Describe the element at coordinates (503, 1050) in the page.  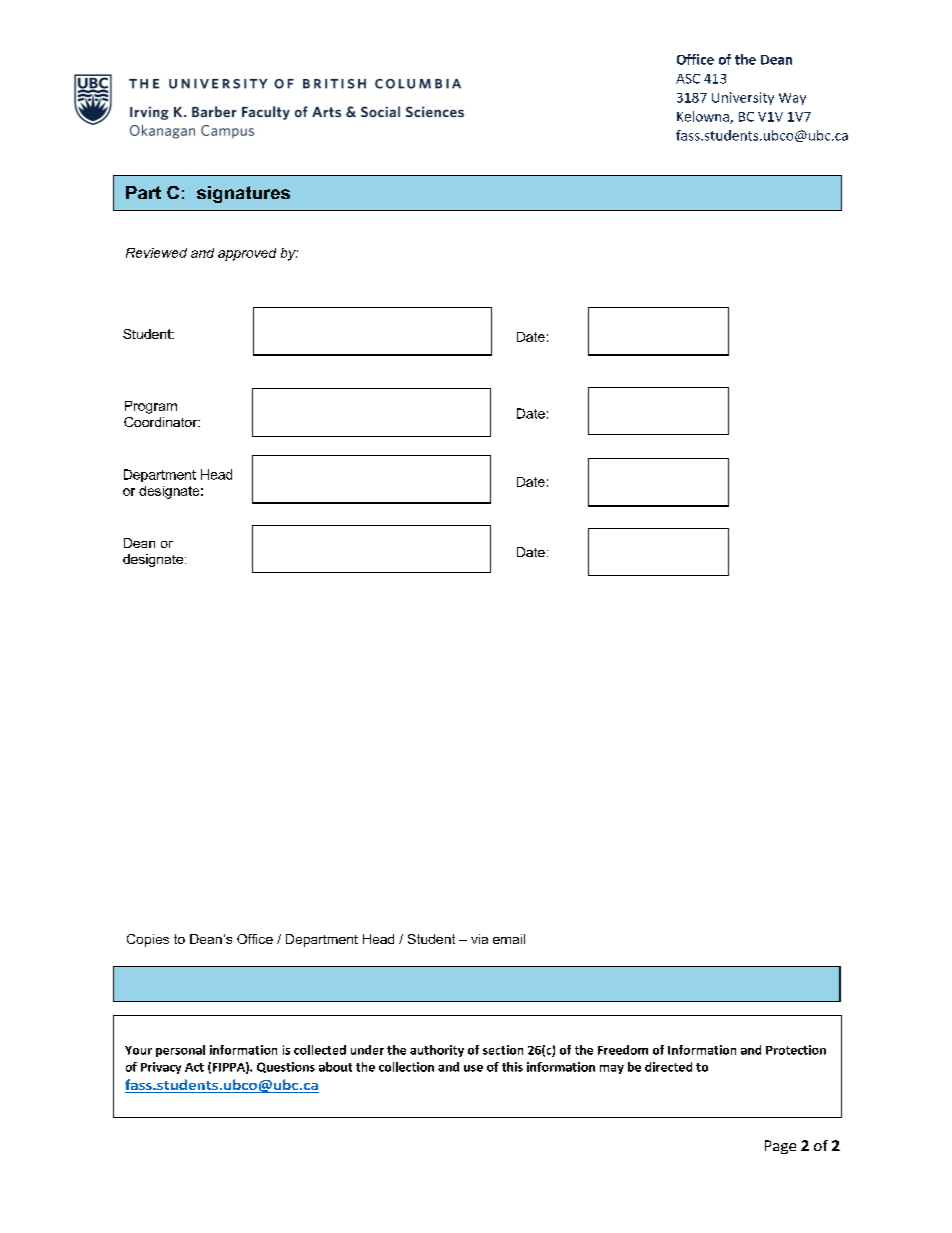
I see `section` at that location.
